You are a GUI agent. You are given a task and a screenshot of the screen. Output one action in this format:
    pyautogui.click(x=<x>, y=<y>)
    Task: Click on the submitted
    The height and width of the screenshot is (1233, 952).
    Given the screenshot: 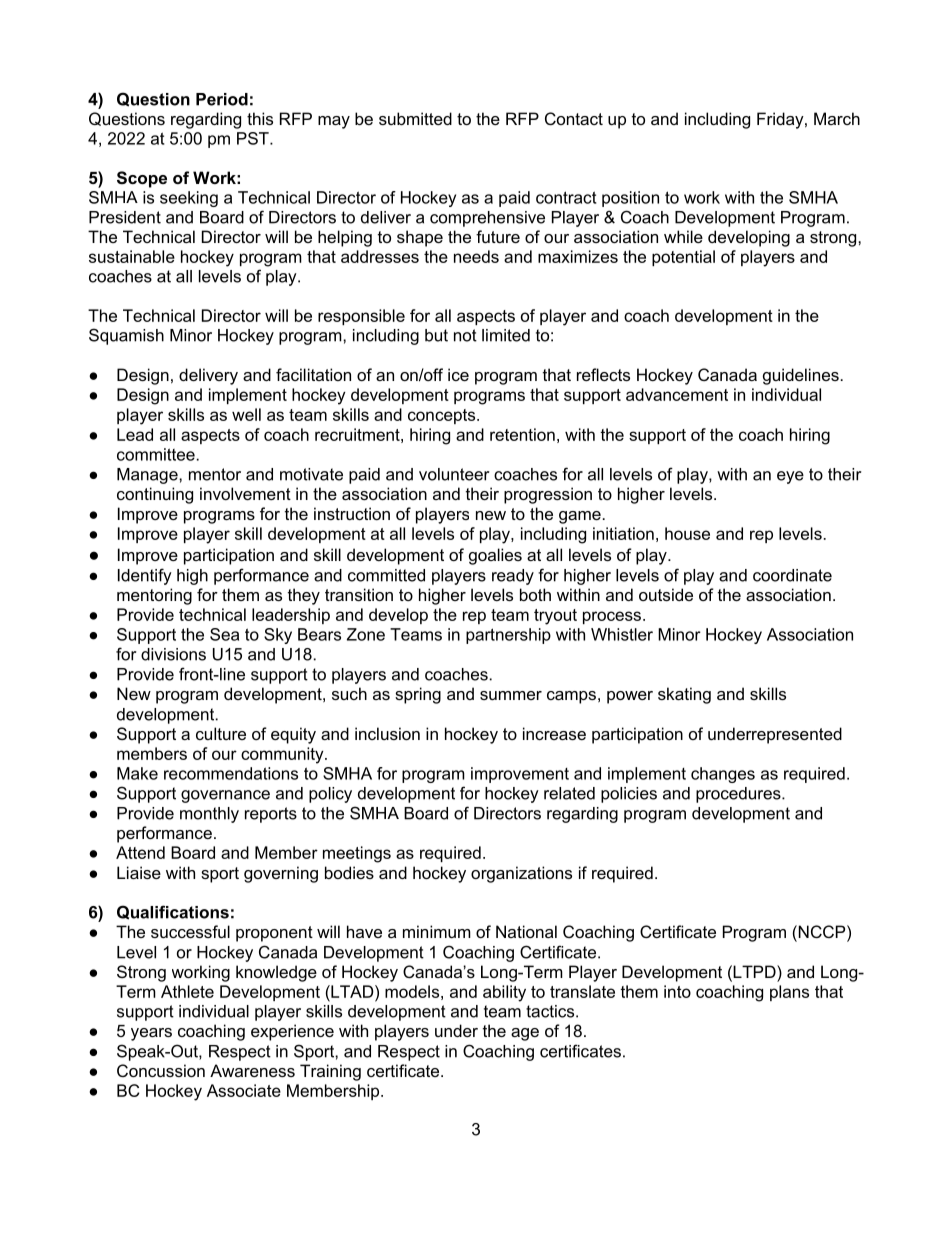 What is the action you would take?
    pyautogui.click(x=415, y=118)
